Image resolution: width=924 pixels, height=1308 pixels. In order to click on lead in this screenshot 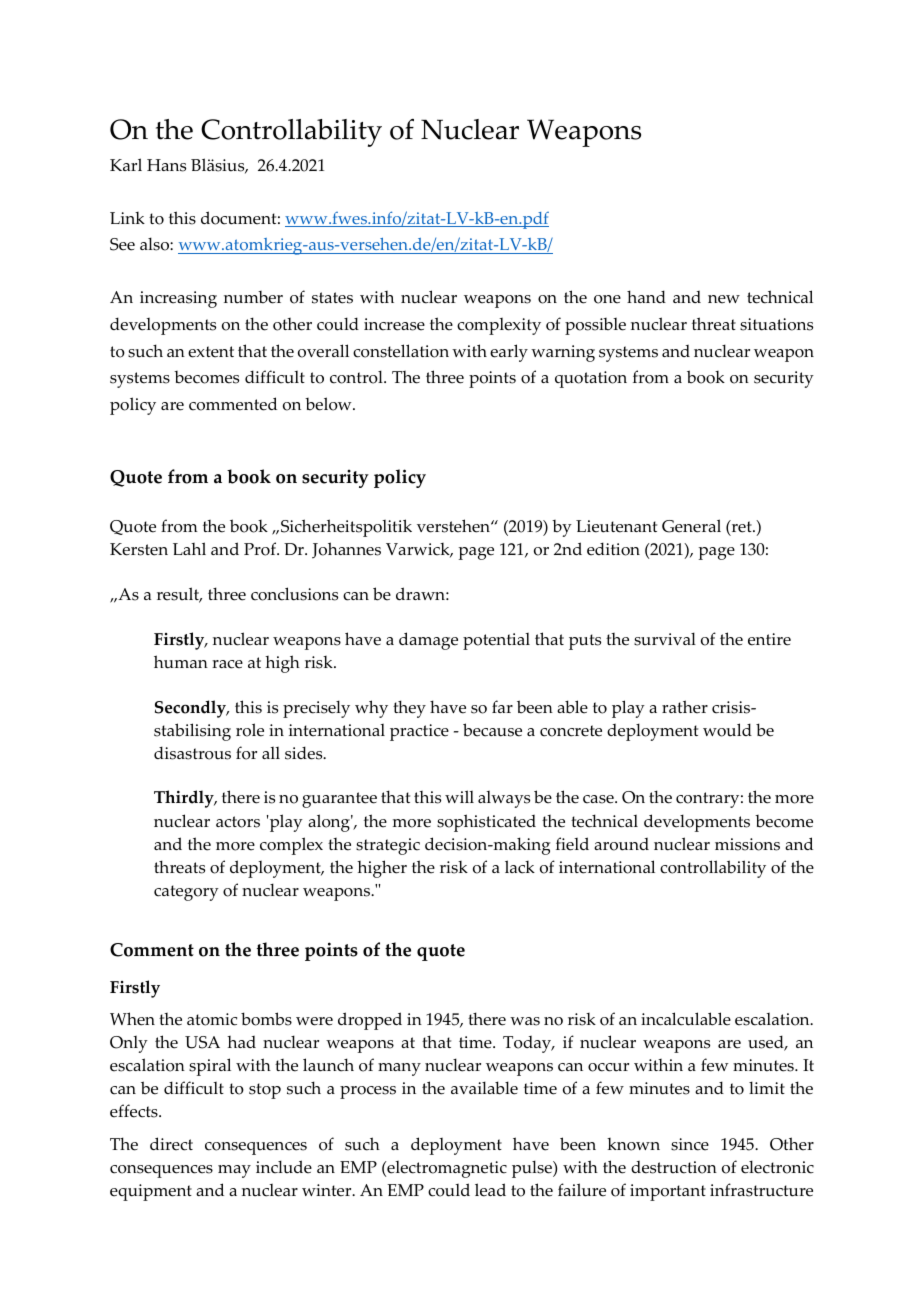, I will do `click(490, 1190)`.
